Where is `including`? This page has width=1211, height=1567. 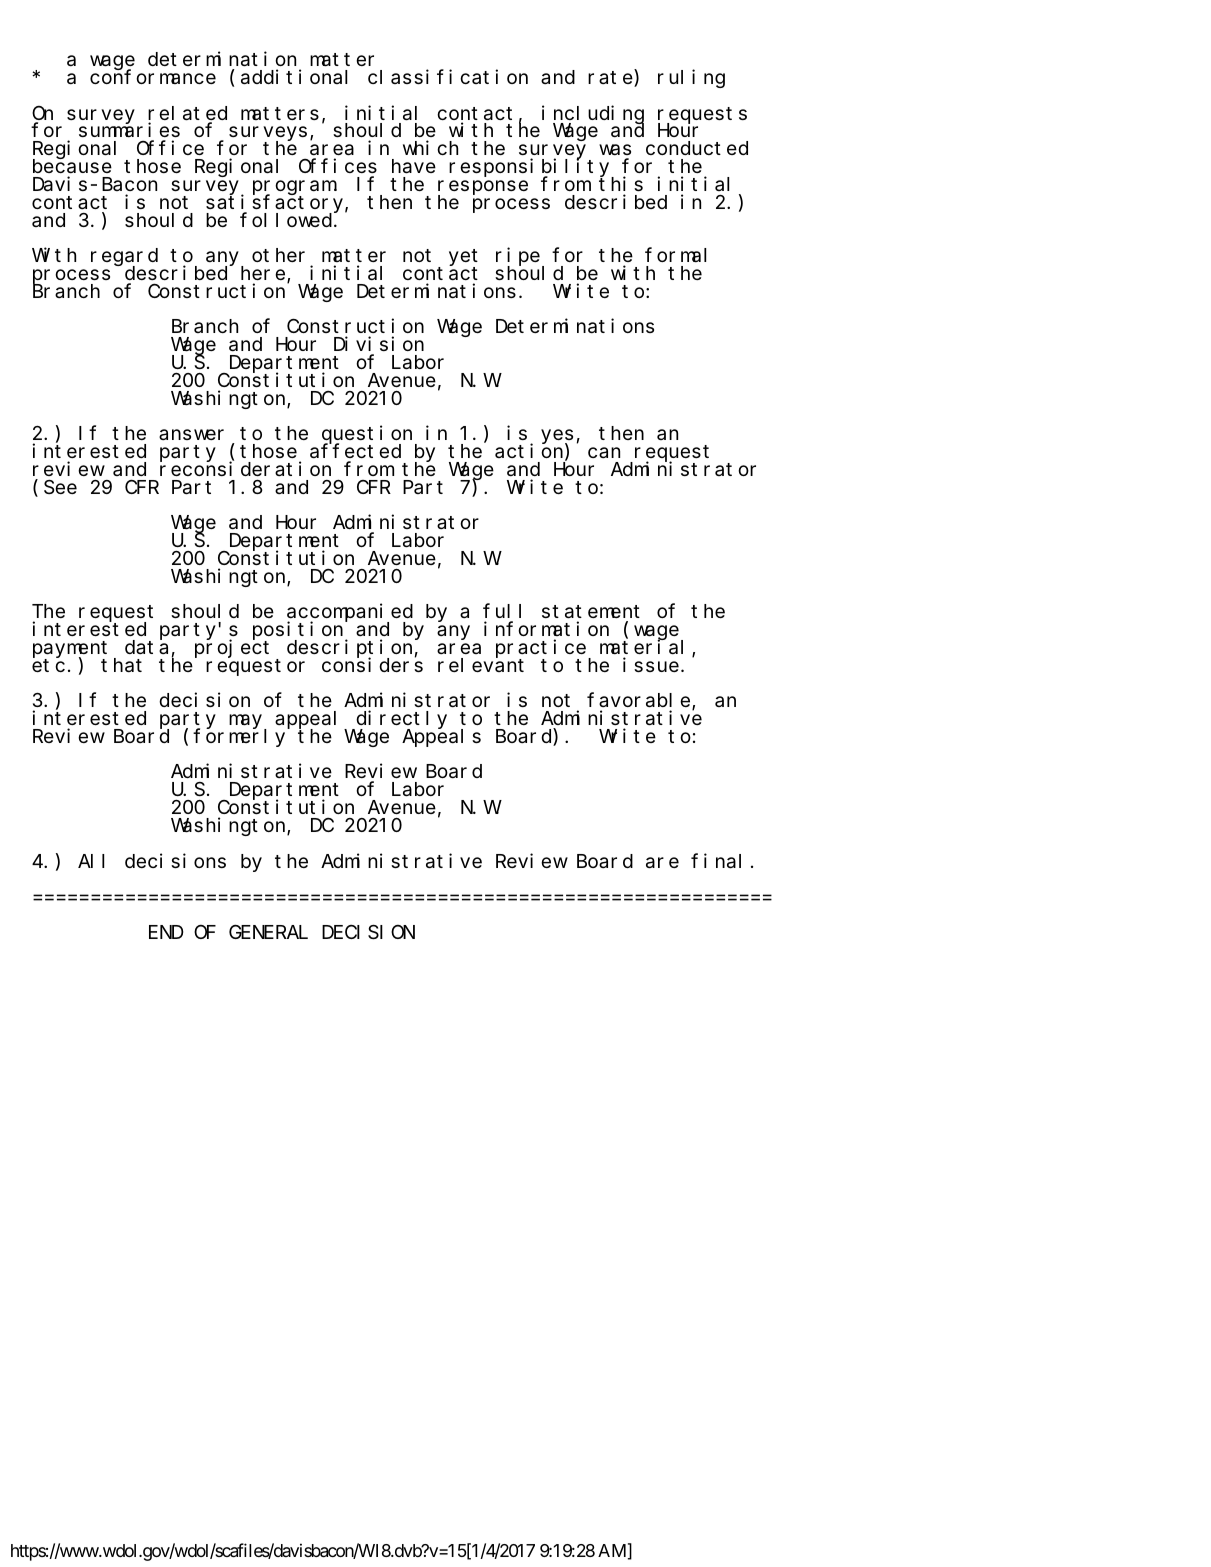
including is located at coordinates (593, 115).
